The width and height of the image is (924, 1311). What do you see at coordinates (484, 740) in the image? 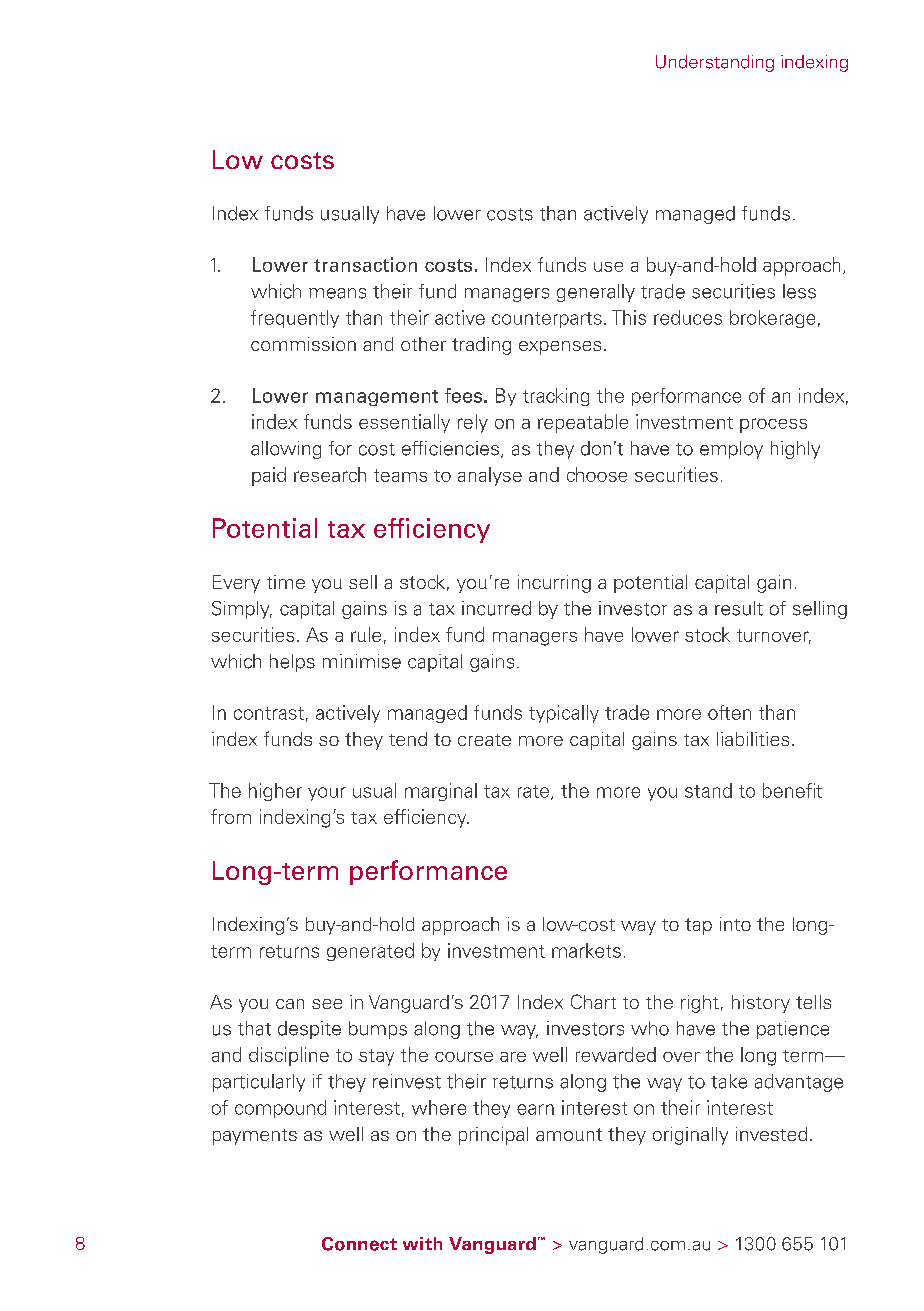
I see `create` at bounding box center [484, 740].
